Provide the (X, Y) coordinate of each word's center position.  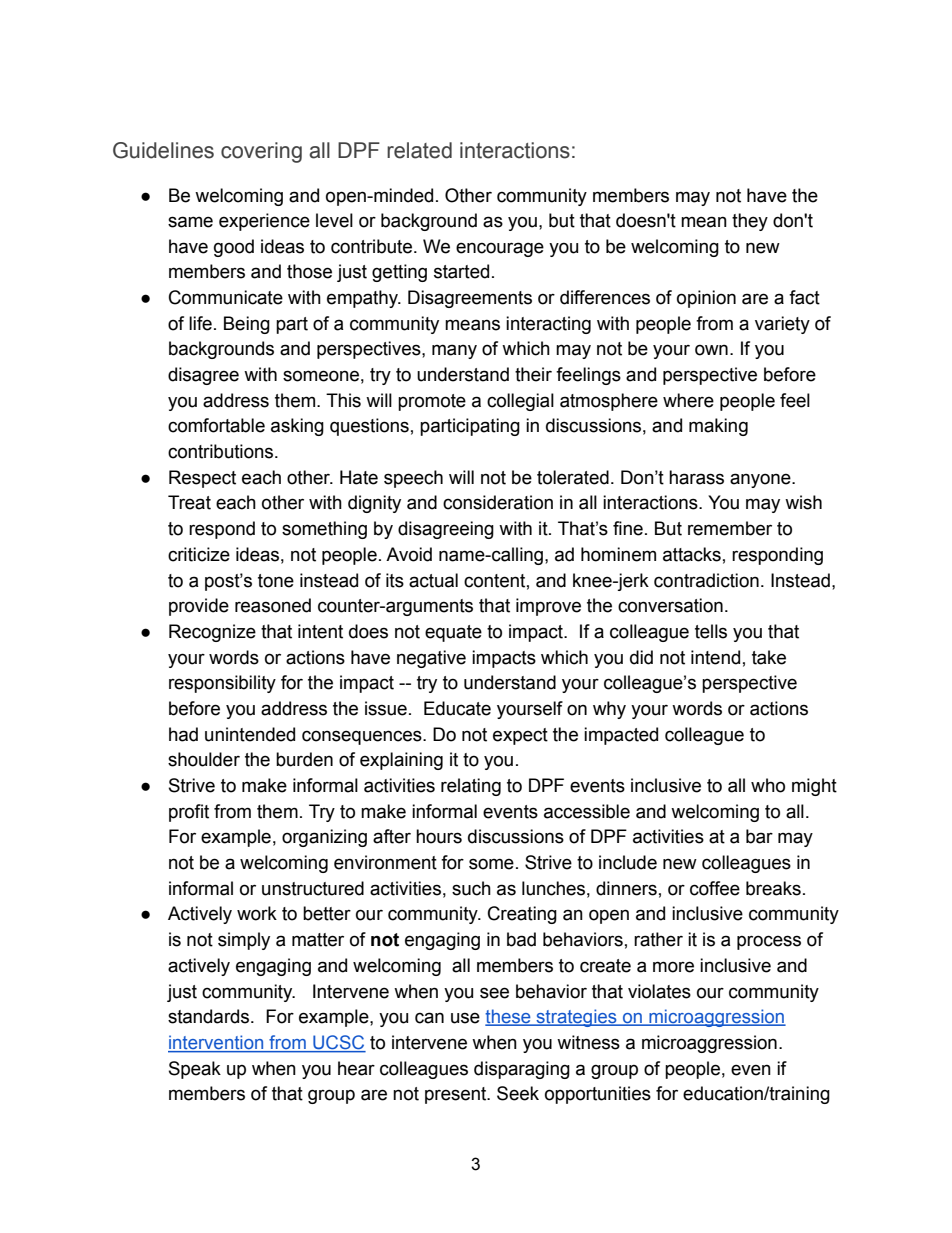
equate (453, 633)
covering (261, 152)
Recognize (212, 633)
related (419, 150)
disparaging (522, 1070)
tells (711, 631)
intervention (217, 1043)
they (750, 222)
